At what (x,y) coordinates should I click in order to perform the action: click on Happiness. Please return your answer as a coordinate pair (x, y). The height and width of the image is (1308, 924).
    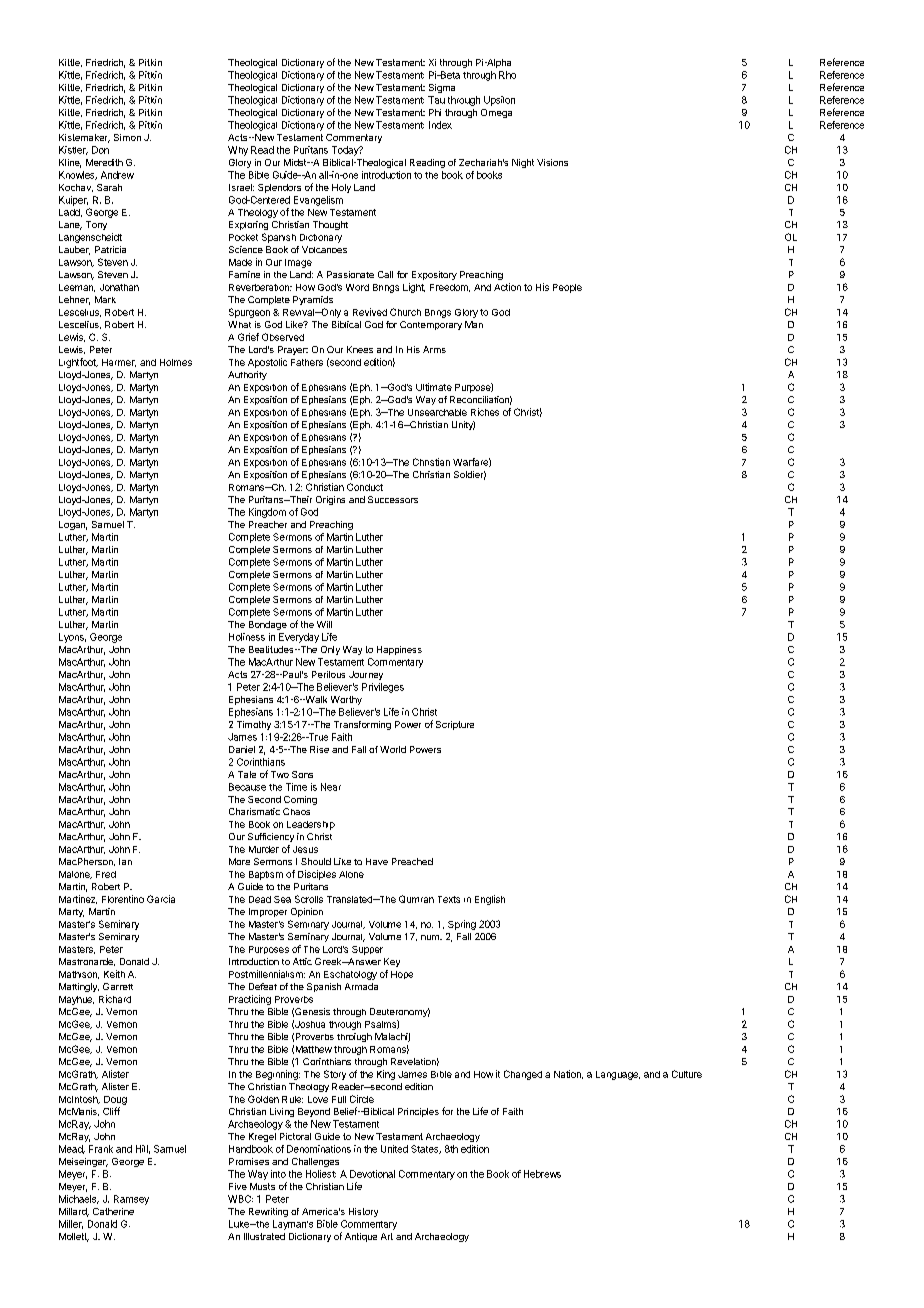
    Looking at the image, I should click on (399, 650).
